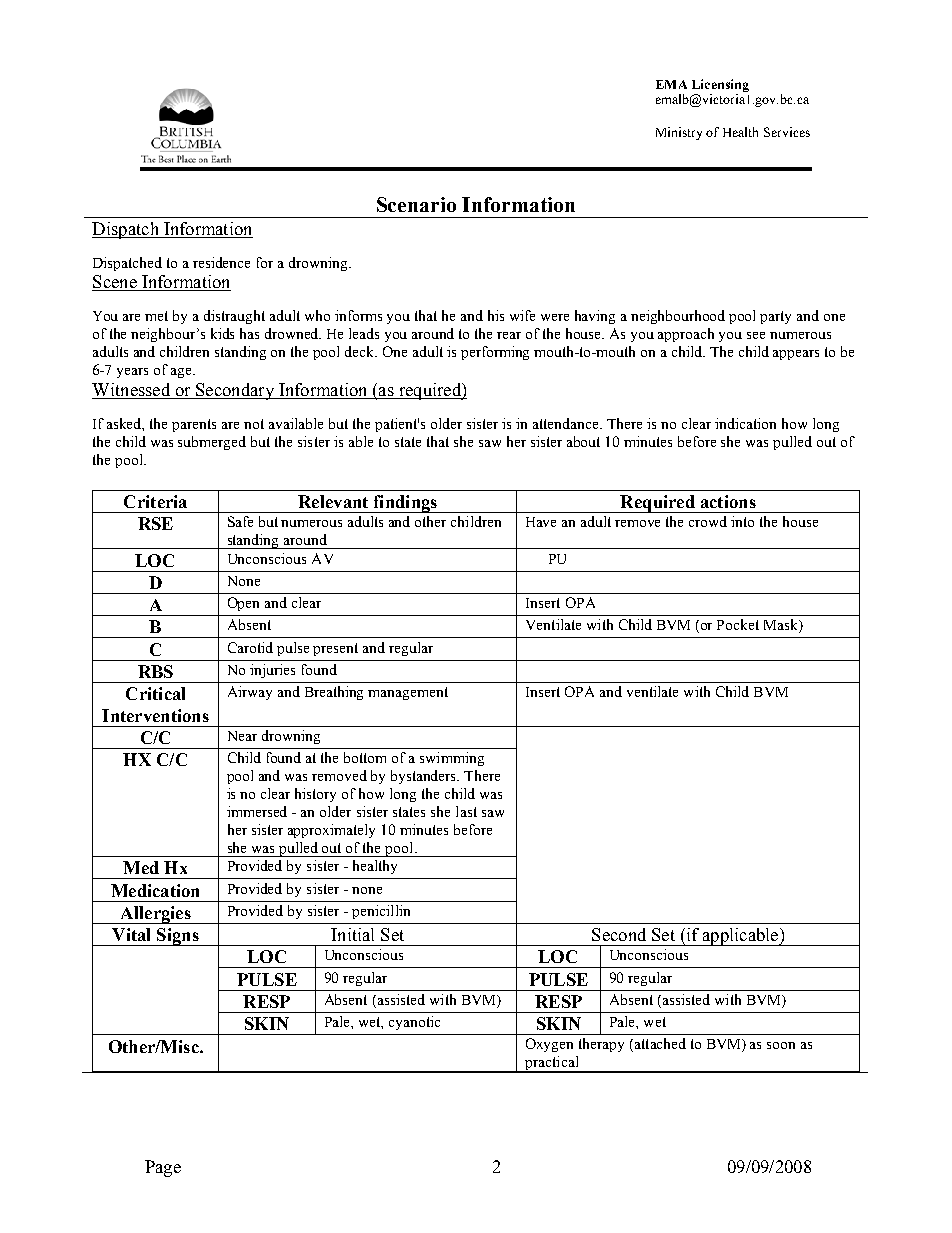  Describe the element at coordinates (679, 133) in the screenshot. I see `Ministry` at that location.
